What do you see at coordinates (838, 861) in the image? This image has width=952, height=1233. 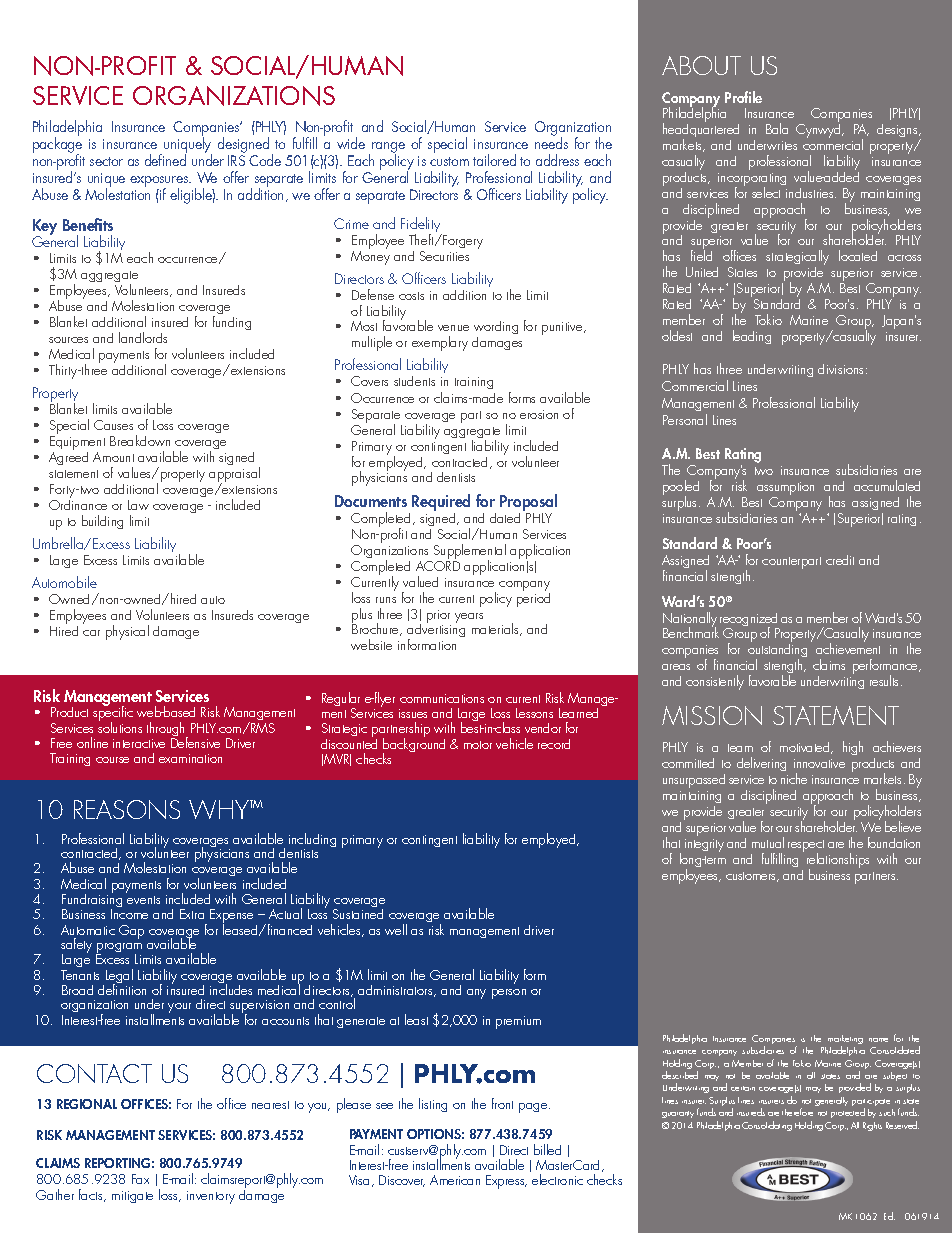 I see `relationships` at bounding box center [838, 861].
